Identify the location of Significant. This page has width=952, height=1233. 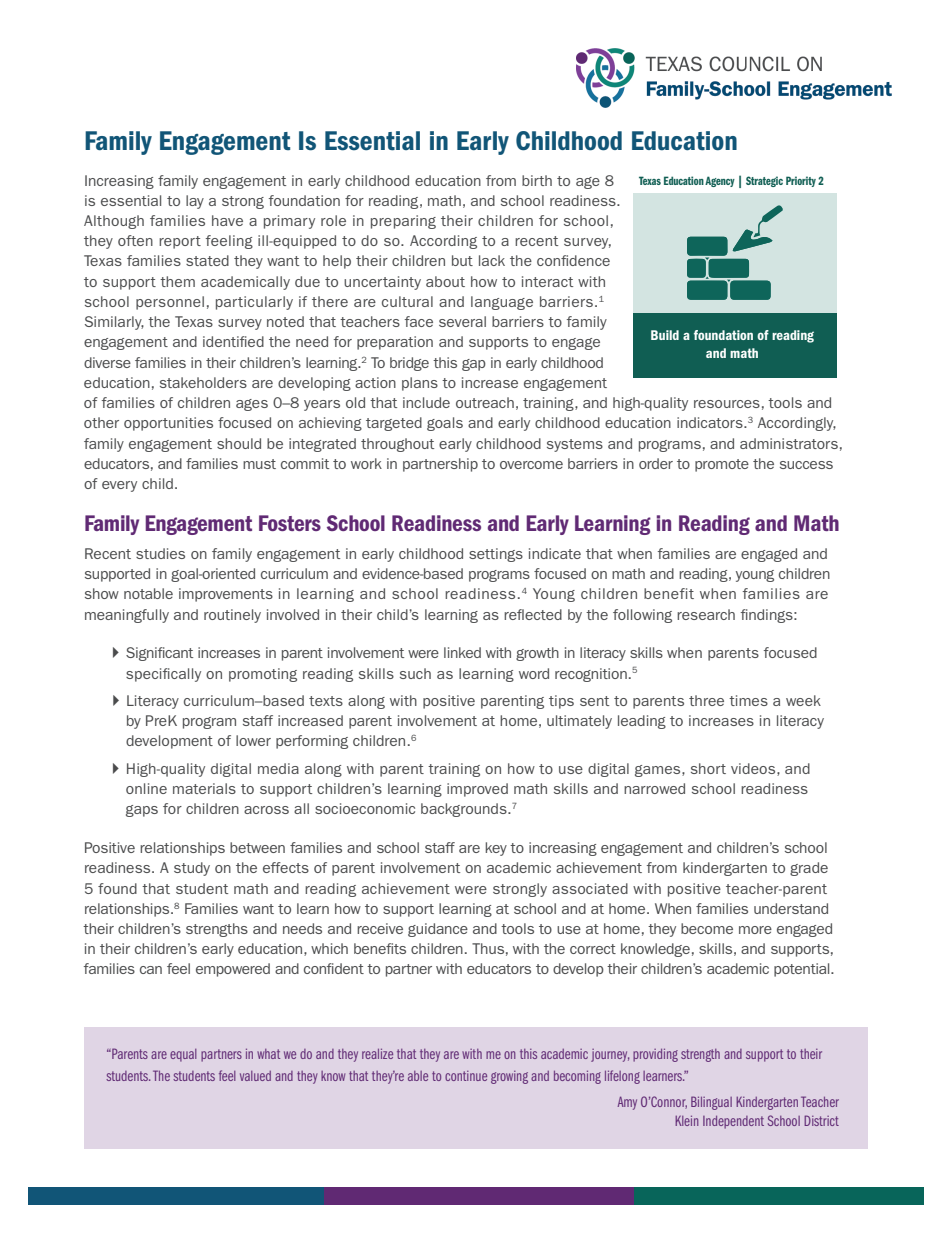
(159, 654).
